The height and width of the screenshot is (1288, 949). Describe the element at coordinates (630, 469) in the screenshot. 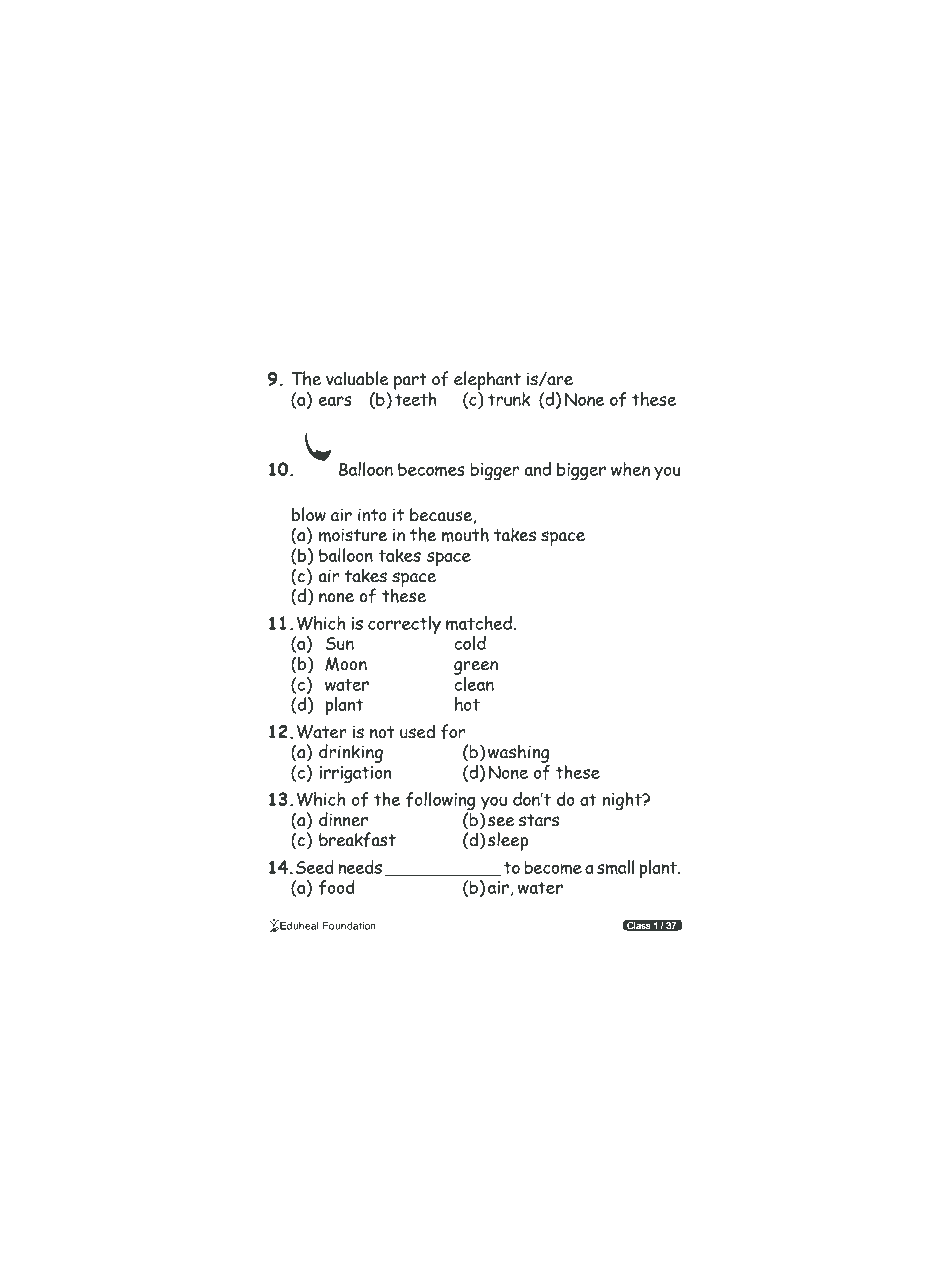

I see `when` at that location.
